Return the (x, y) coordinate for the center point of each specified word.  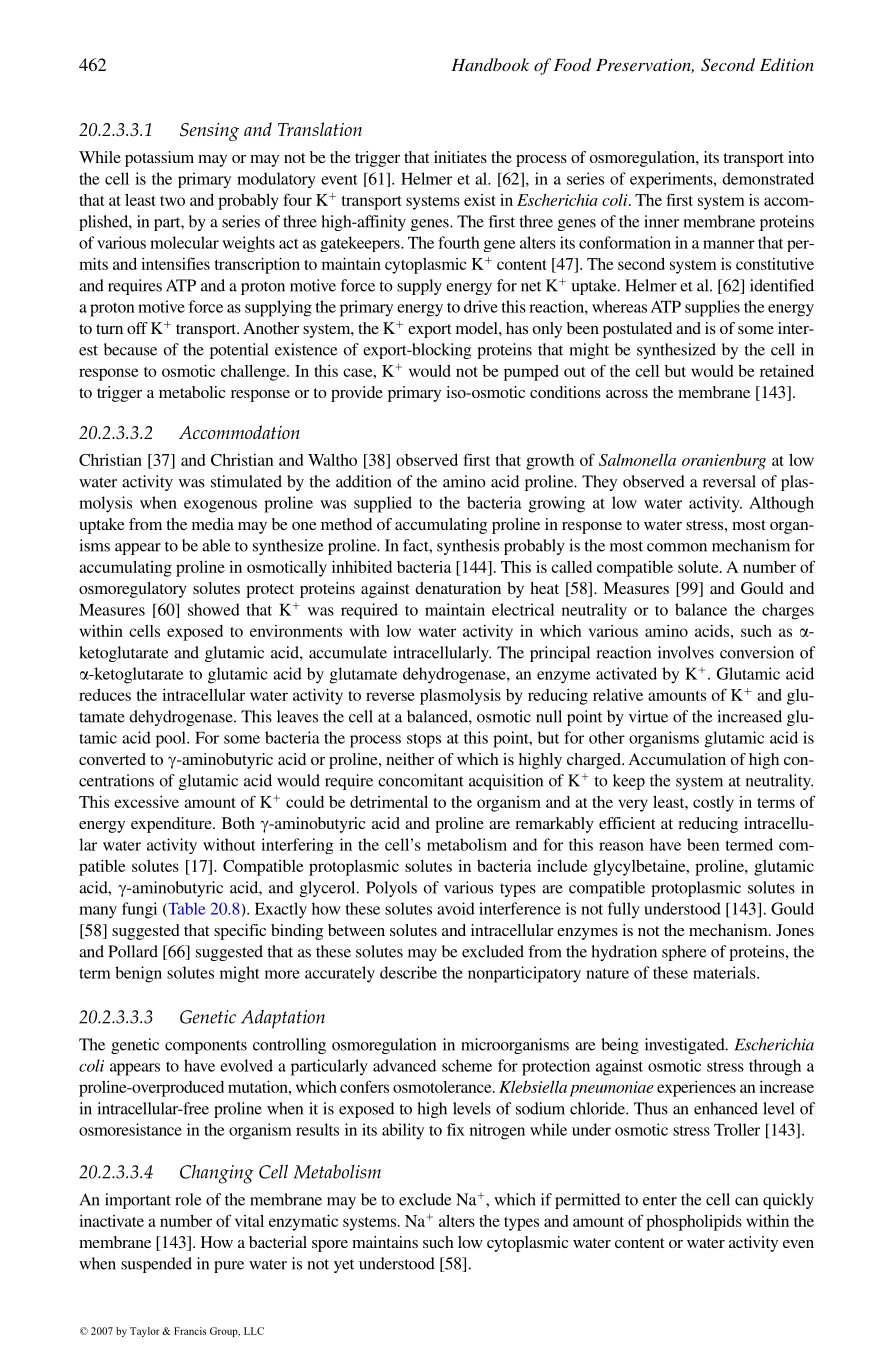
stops (424, 740)
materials (725, 972)
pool (172, 739)
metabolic (192, 392)
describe (408, 972)
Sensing (209, 132)
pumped (531, 373)
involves (686, 652)
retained (787, 371)
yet (344, 1266)
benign (138, 974)
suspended (156, 1265)
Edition (787, 64)
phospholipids (694, 1223)
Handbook (490, 64)
